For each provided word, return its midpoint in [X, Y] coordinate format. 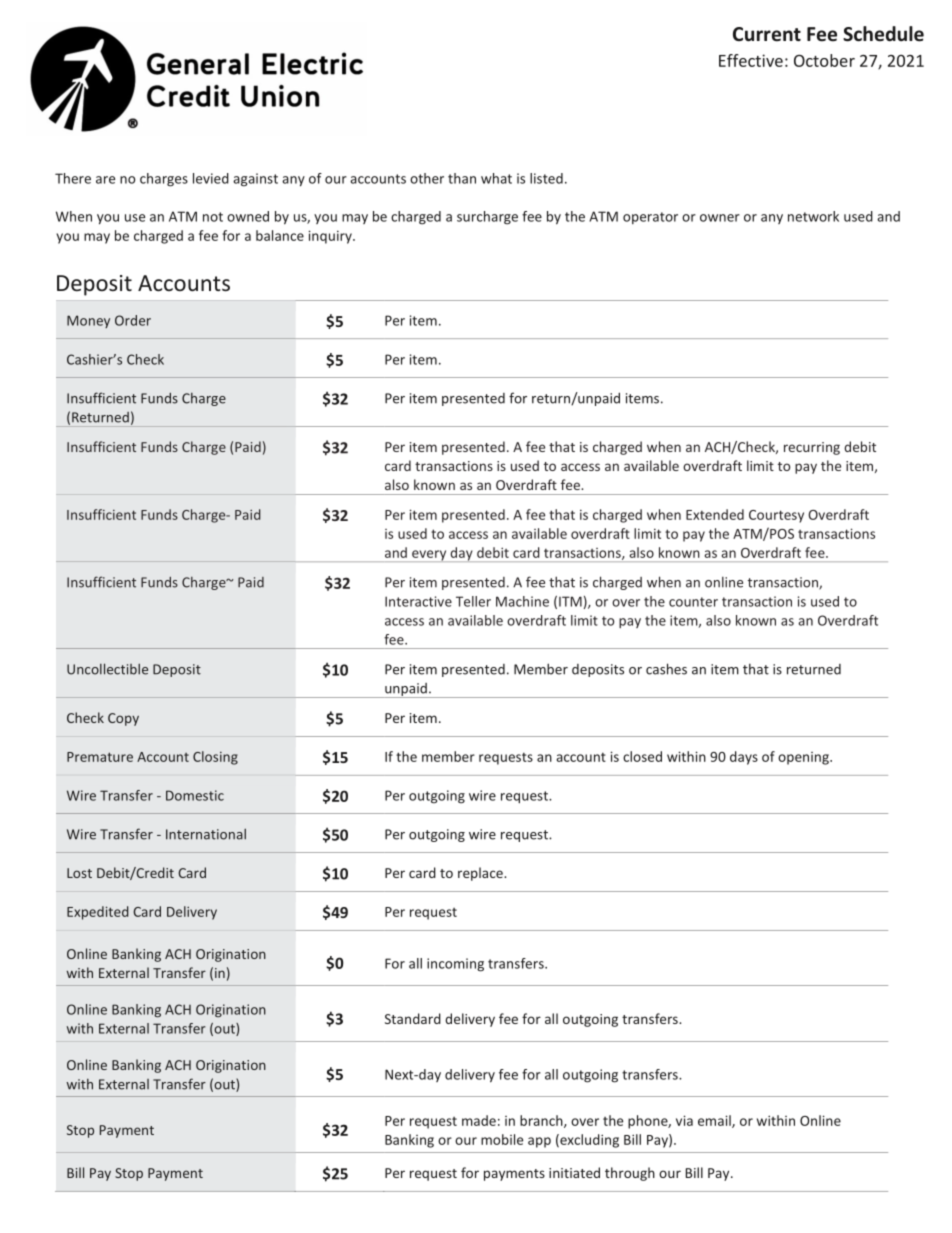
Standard [413, 1018]
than [462, 178]
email [715, 1121]
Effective [751, 60]
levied [211, 178]
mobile [502, 1139]
